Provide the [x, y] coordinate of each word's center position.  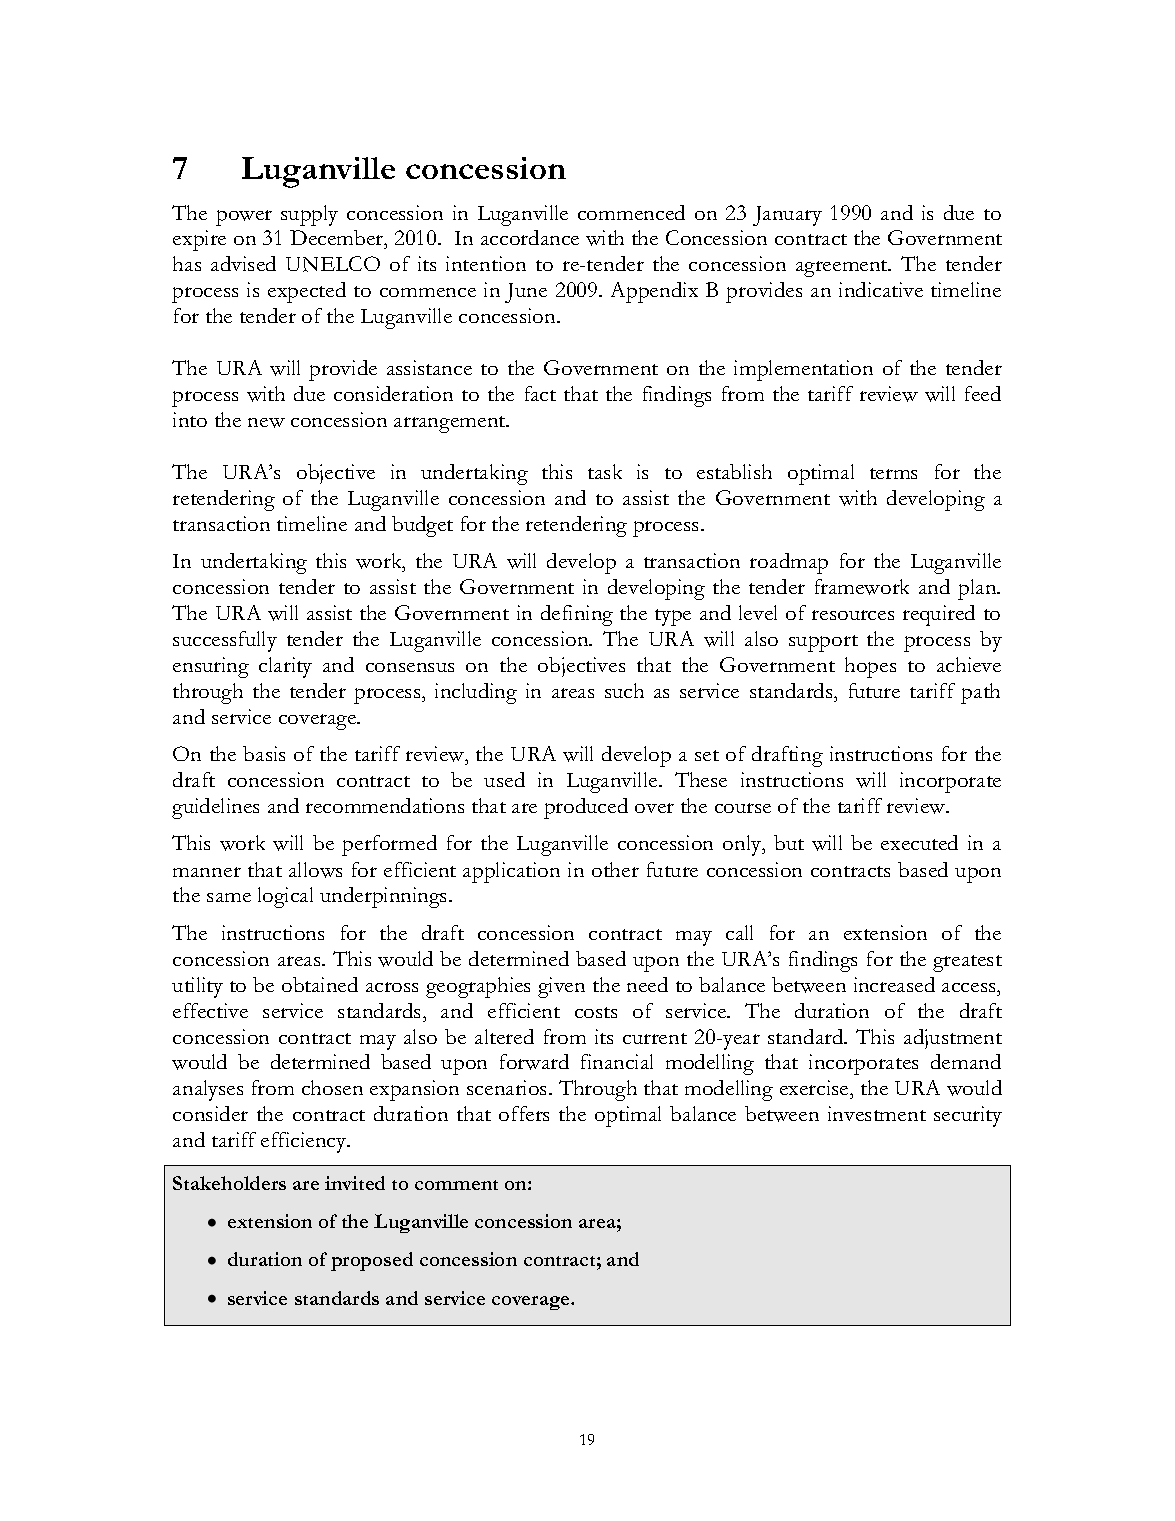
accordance [530, 237]
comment [456, 1185]
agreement [843, 268]
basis [264, 753]
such [624, 690]
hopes [870, 667]
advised [243, 263]
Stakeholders [229, 1183]
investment [877, 1113]
